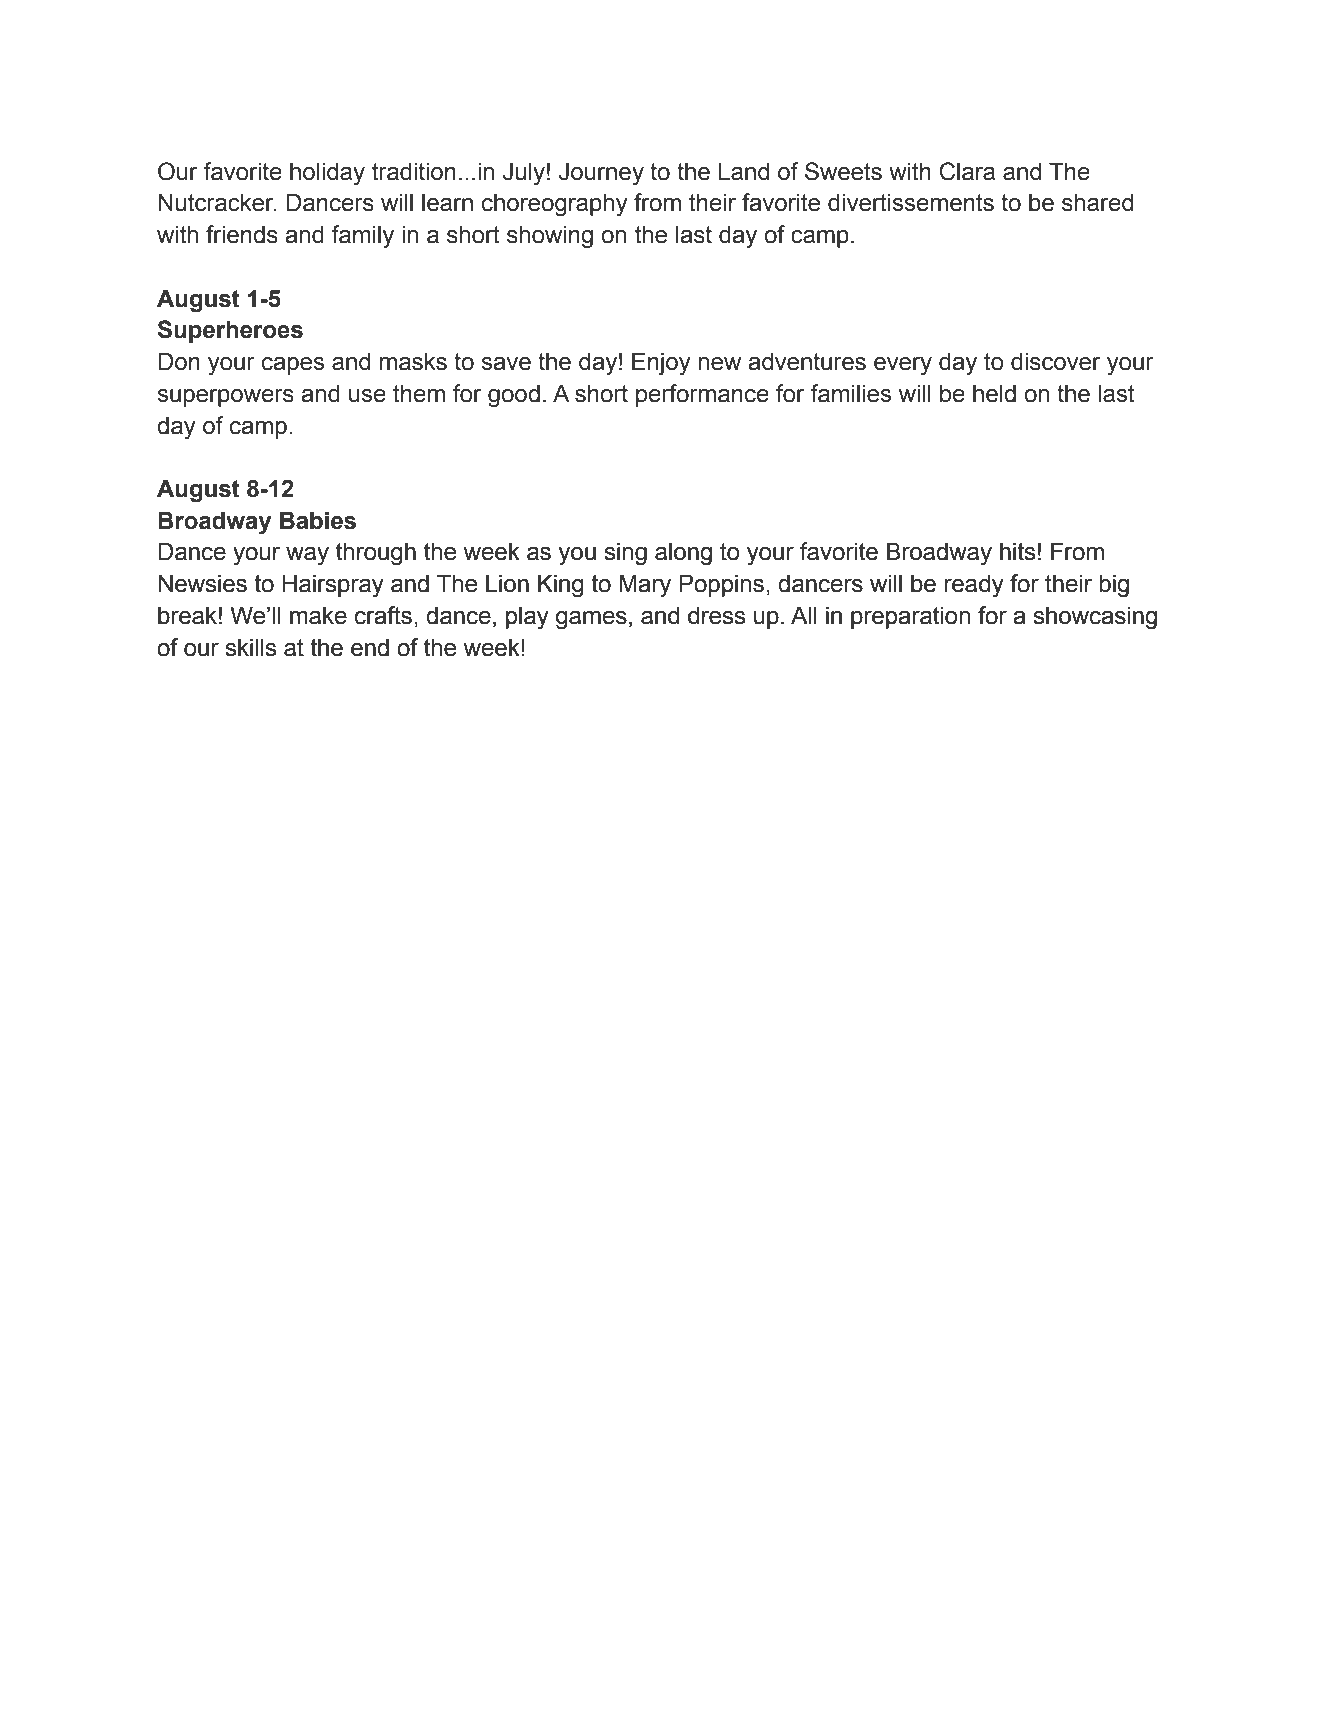 This page has height=1728, width=1336. What do you see at coordinates (250, 647) in the page?
I see `skills` at bounding box center [250, 647].
